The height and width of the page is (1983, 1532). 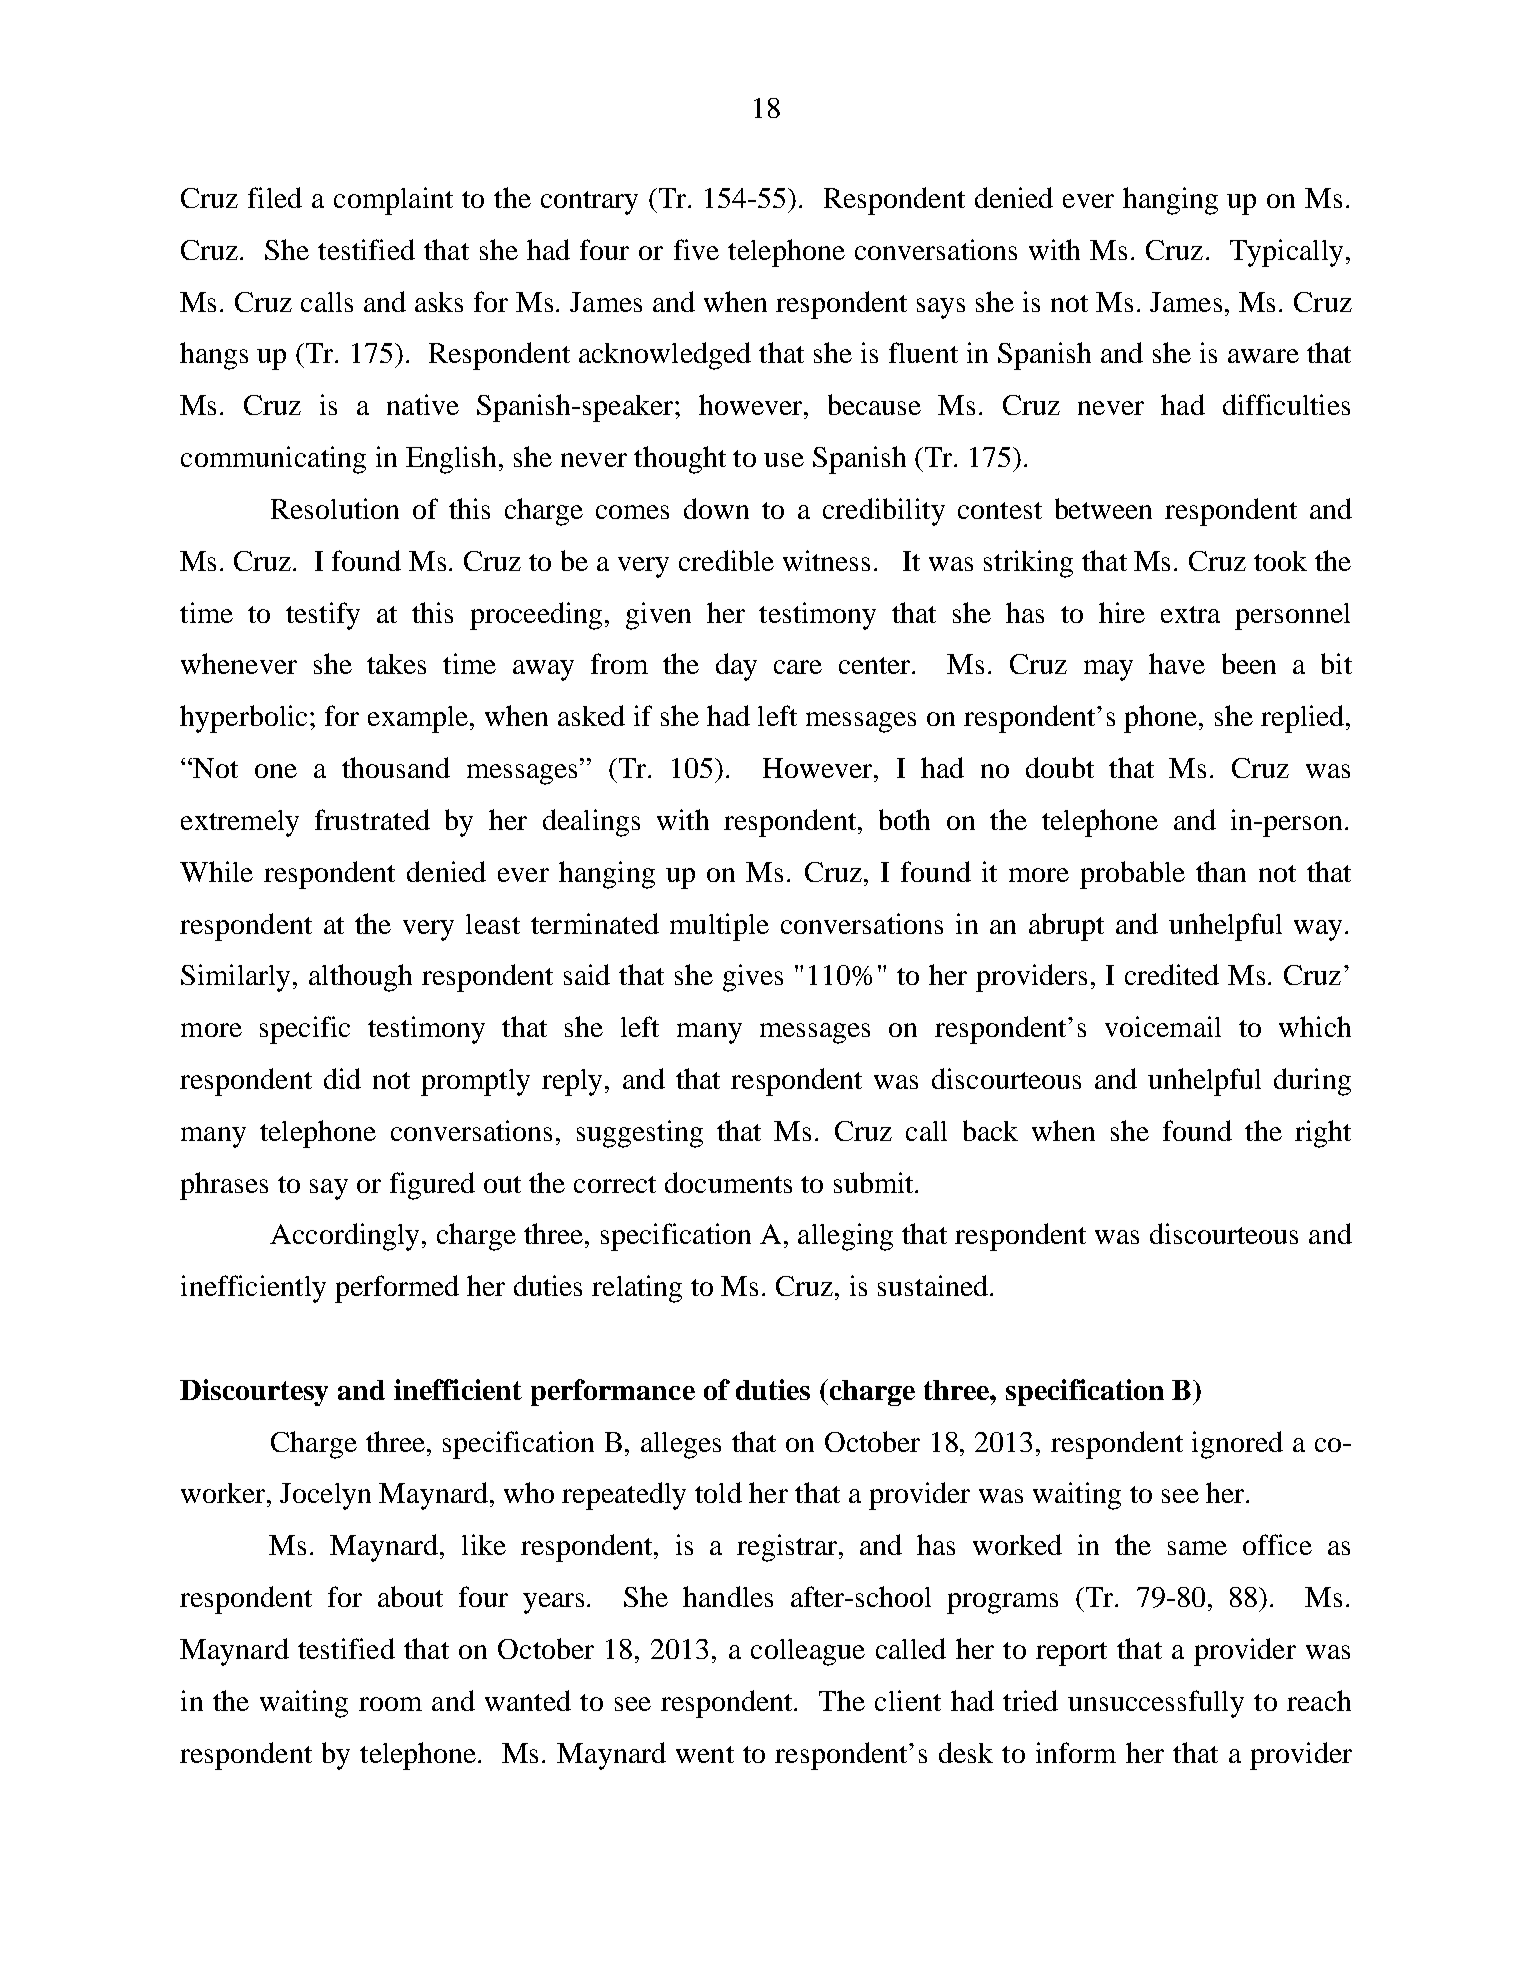 What do you see at coordinates (323, 616) in the page?
I see `testify` at bounding box center [323, 616].
